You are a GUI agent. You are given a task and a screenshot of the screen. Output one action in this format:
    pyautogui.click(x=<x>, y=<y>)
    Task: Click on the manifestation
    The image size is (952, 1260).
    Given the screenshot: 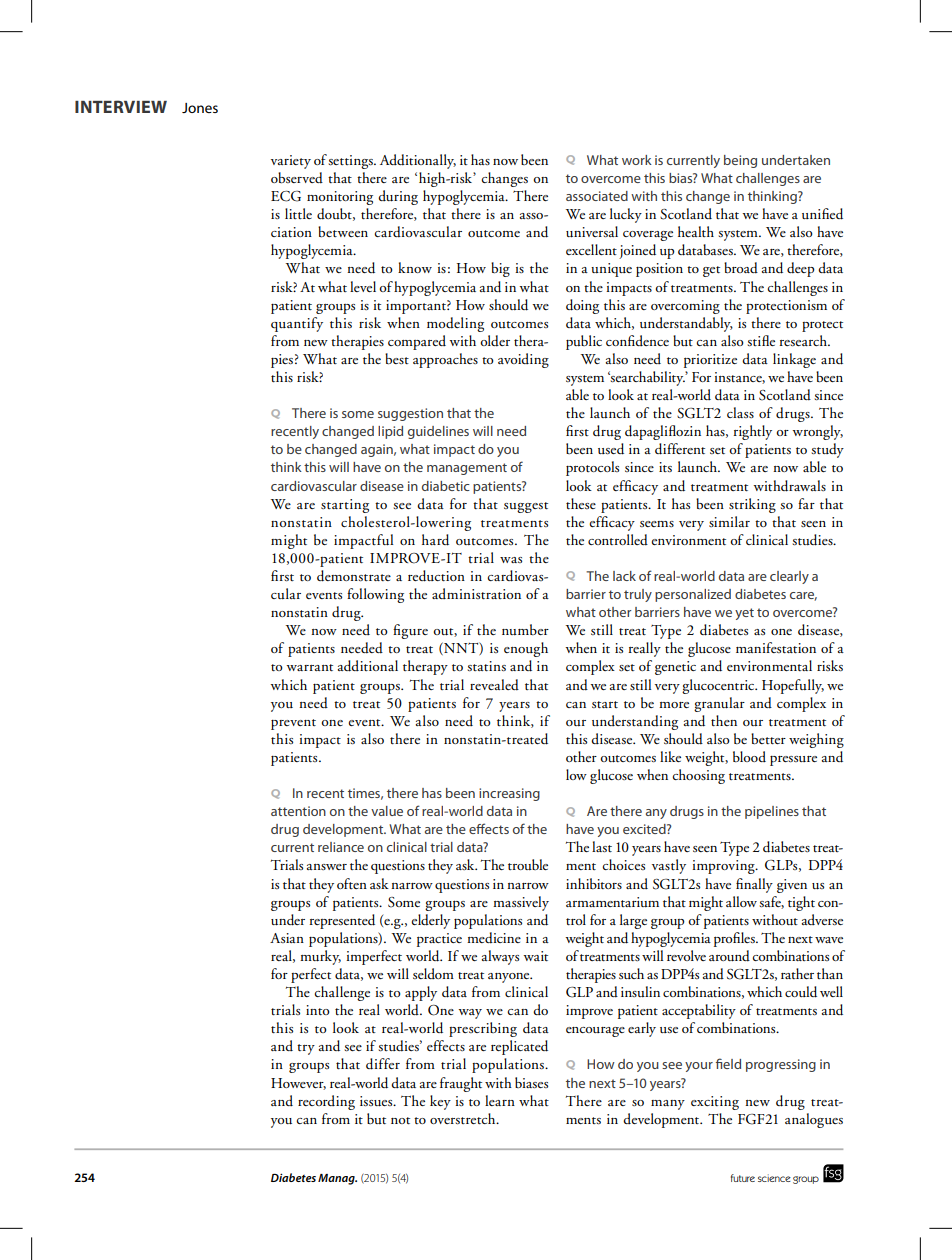 What is the action you would take?
    pyautogui.click(x=776, y=647)
